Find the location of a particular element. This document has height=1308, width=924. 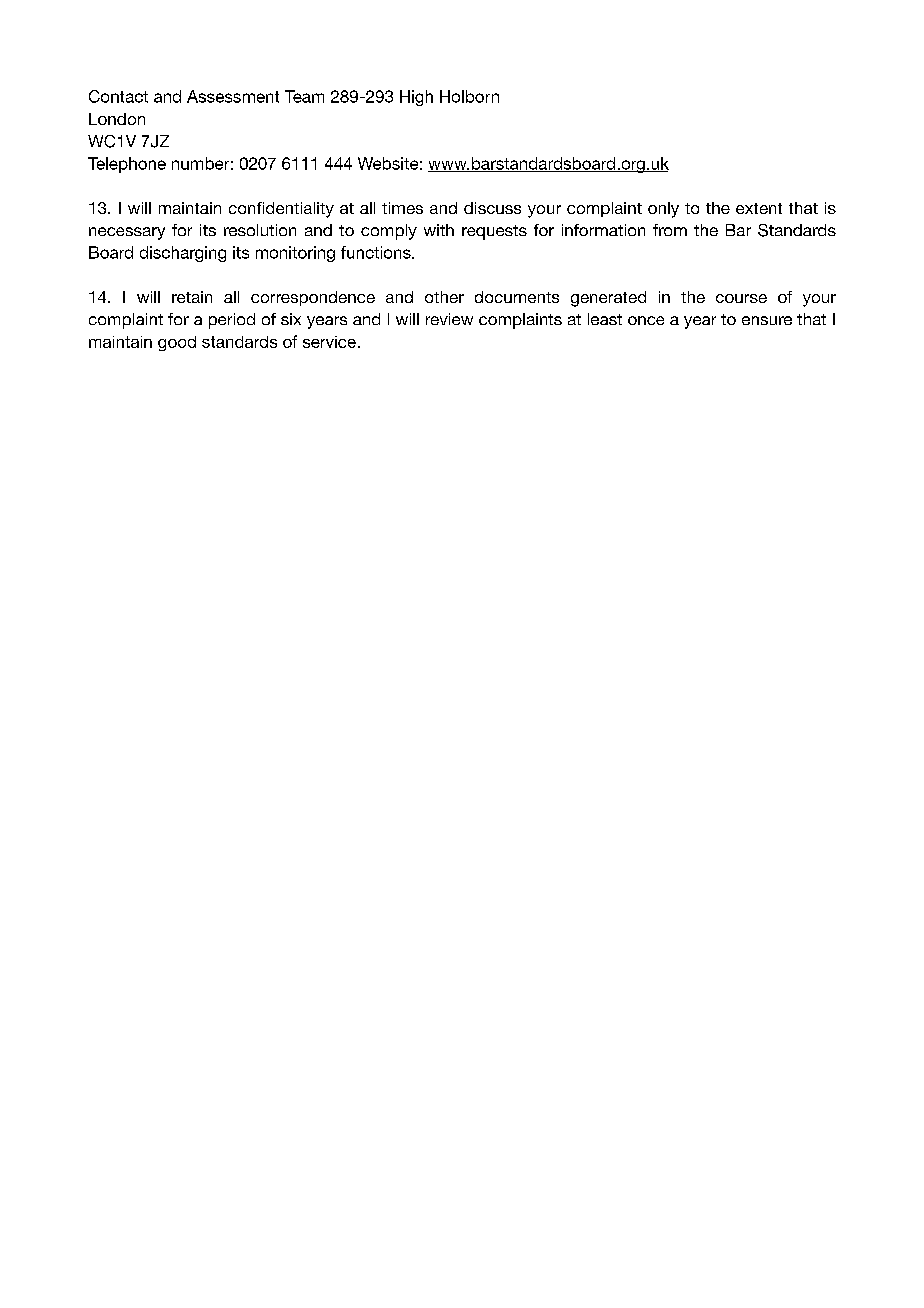

resolution is located at coordinates (260, 230).
